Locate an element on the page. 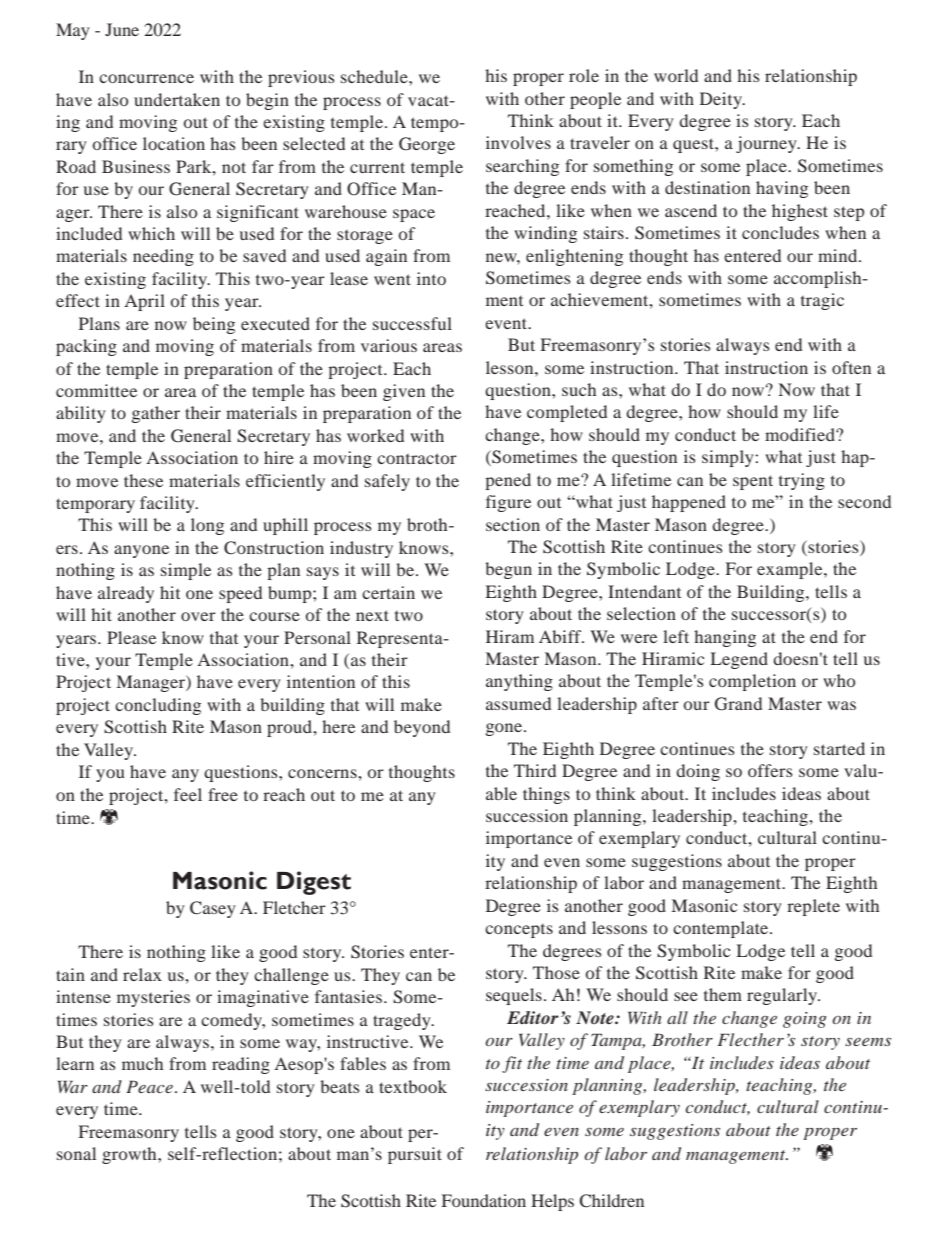 The height and width of the image is (1233, 952). Deity is located at coordinates (722, 100).
